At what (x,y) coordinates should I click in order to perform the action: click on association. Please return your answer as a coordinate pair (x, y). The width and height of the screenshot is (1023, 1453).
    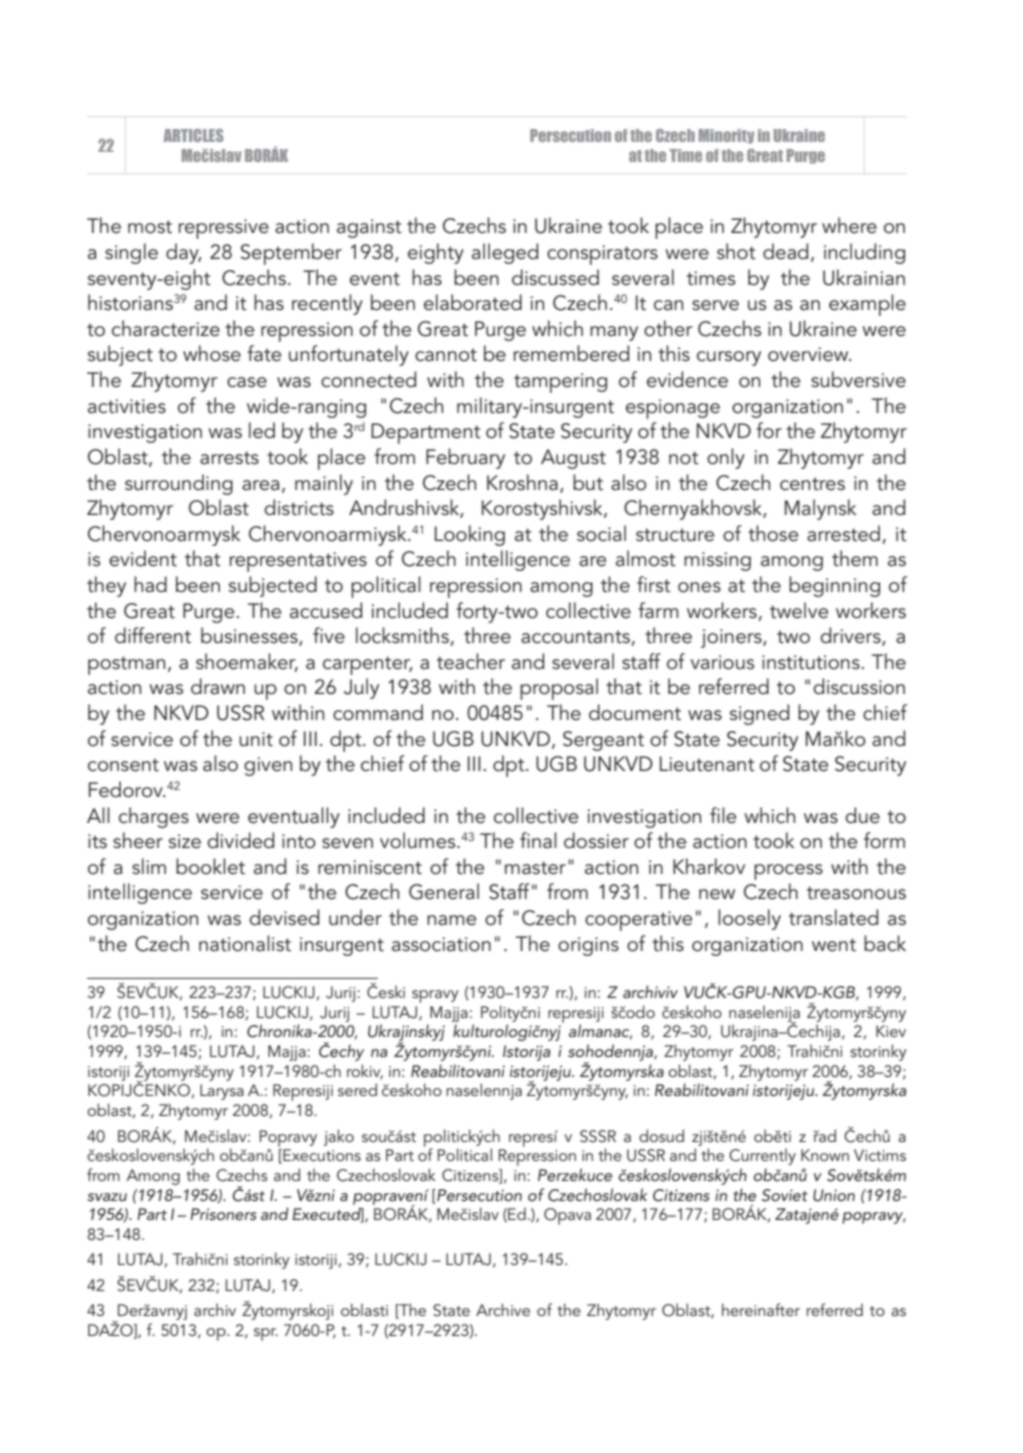
    Looking at the image, I should click on (441, 944).
